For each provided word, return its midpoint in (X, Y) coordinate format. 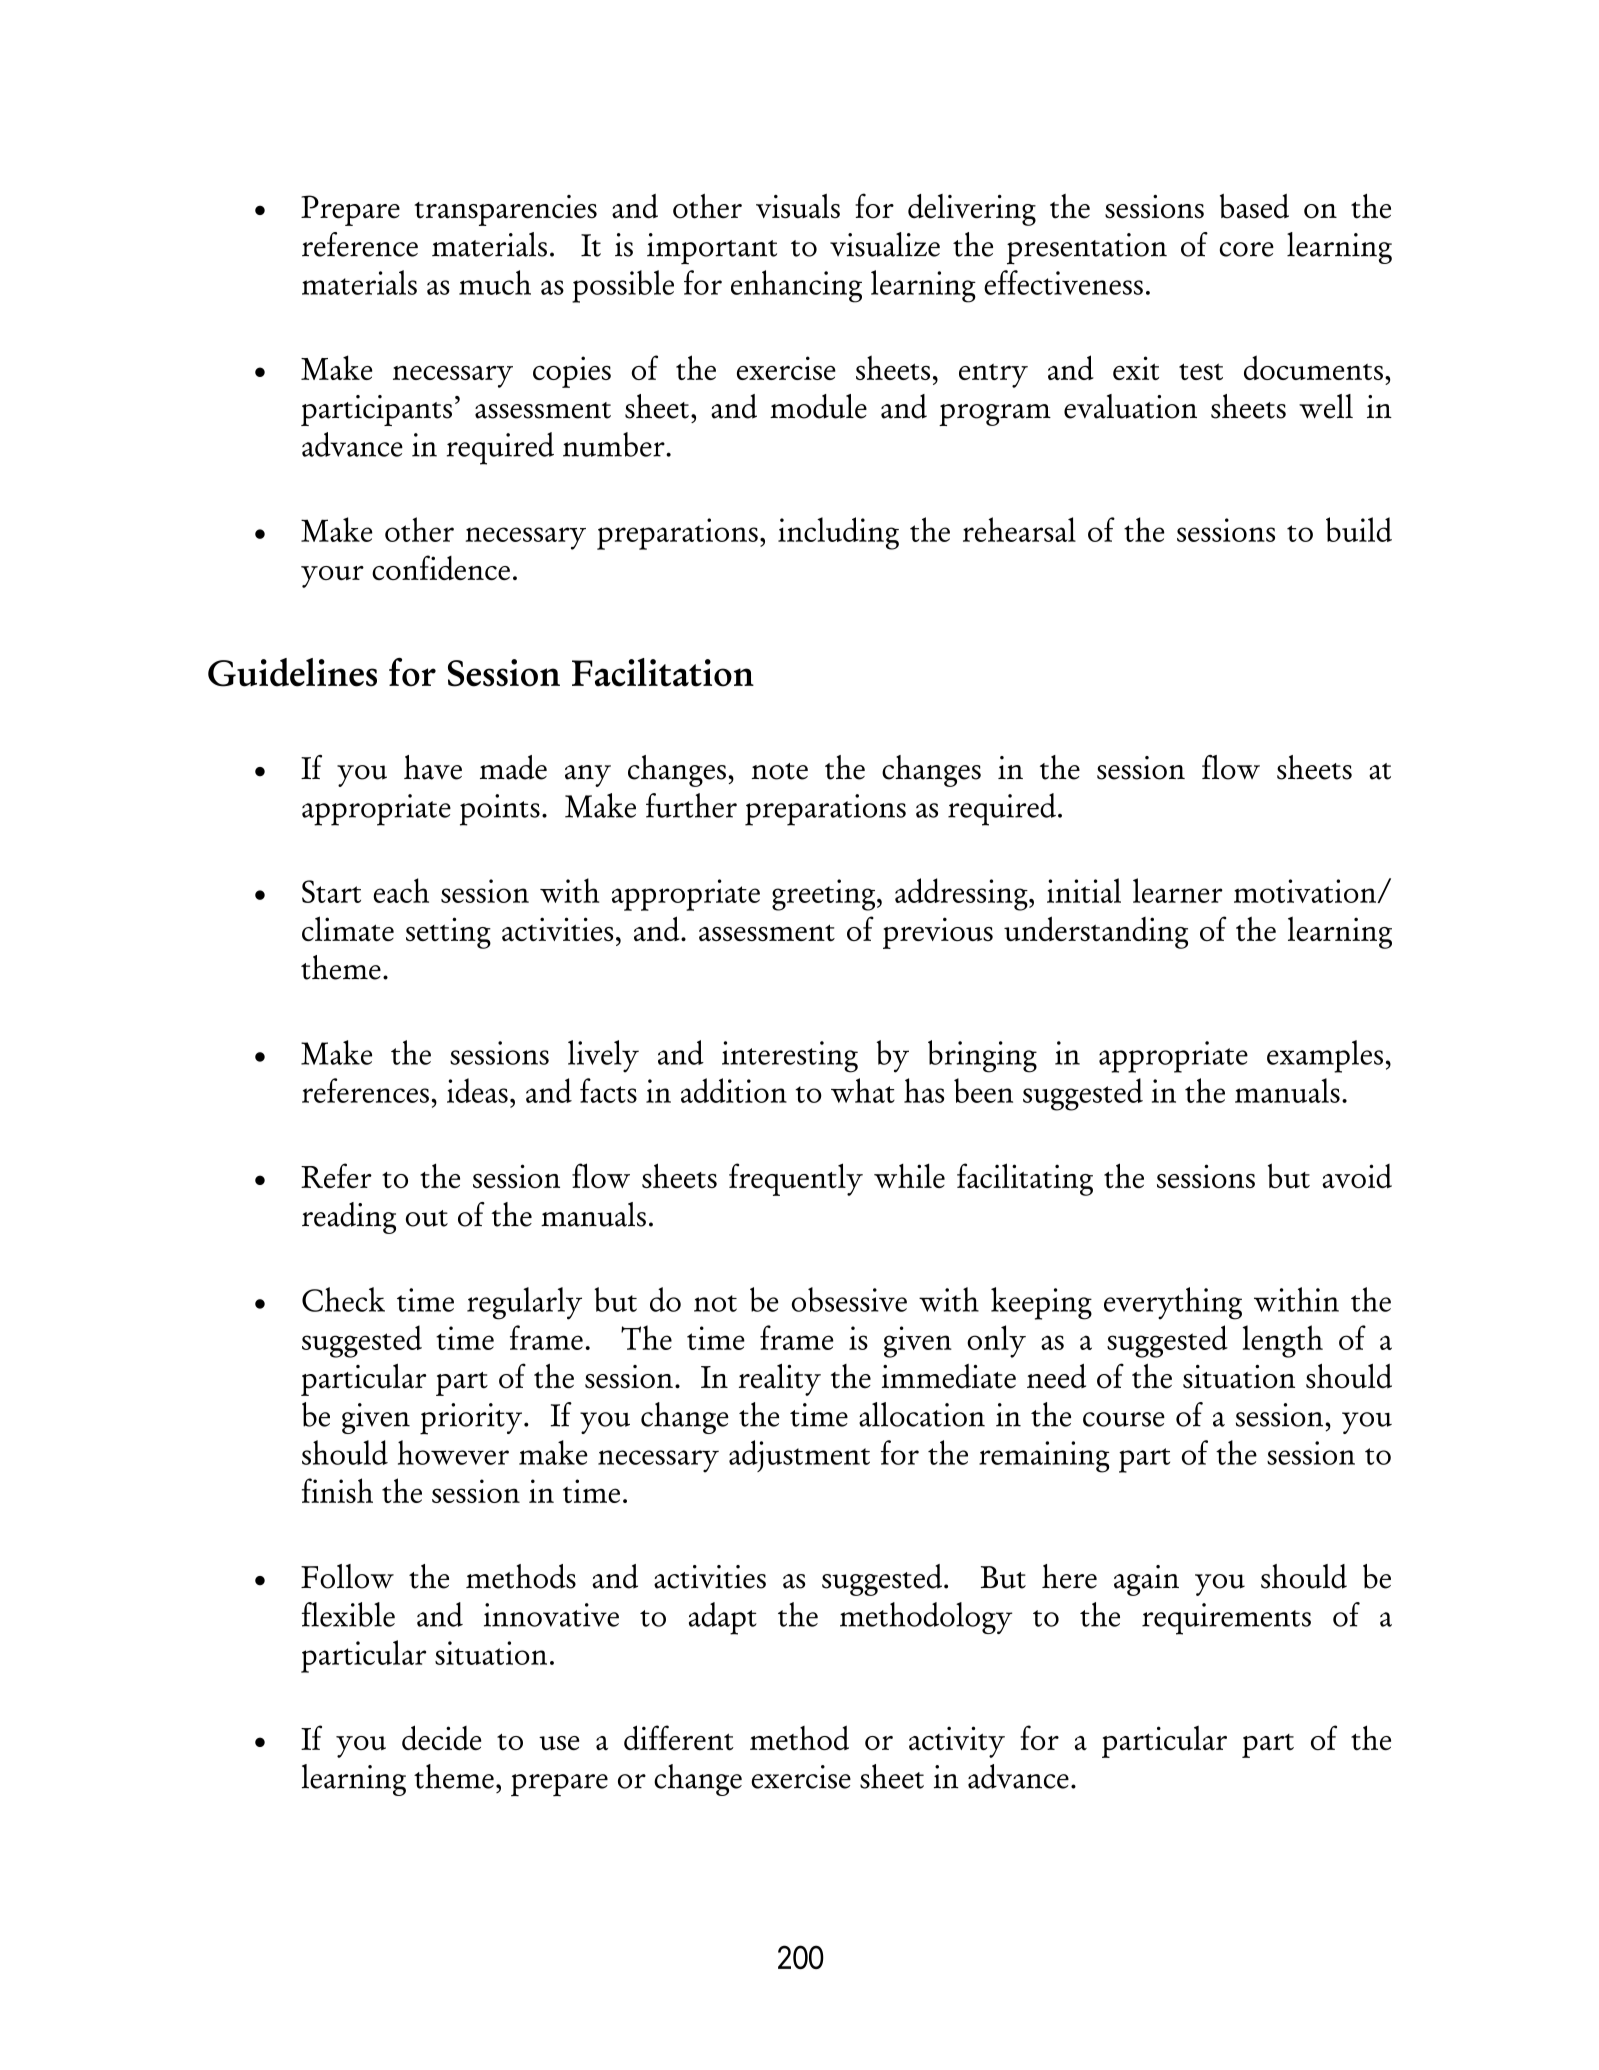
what (863, 1090)
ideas (477, 1090)
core (1247, 249)
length (1283, 1341)
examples (1325, 1056)
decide (441, 1737)
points (500, 810)
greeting (825, 895)
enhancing (796, 286)
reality (780, 1379)
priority (472, 1419)
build (1359, 529)
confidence (441, 567)
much (495, 282)
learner (1178, 890)
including (838, 533)
